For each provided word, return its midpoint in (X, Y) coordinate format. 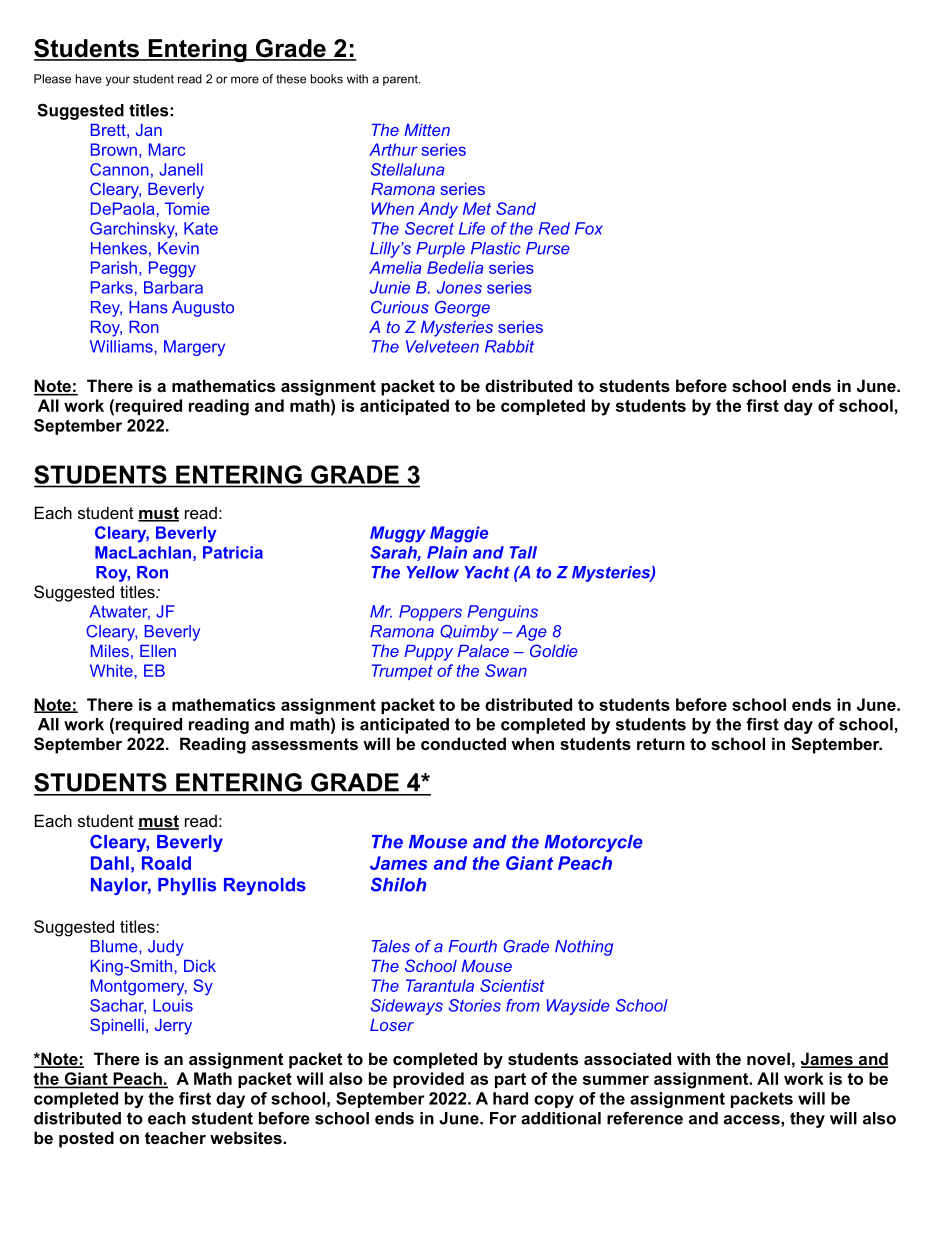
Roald (166, 863)
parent (401, 80)
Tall (523, 552)
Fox (589, 228)
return (661, 744)
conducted (463, 743)
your (118, 81)
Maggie (459, 534)
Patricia (233, 552)
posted (86, 1139)
